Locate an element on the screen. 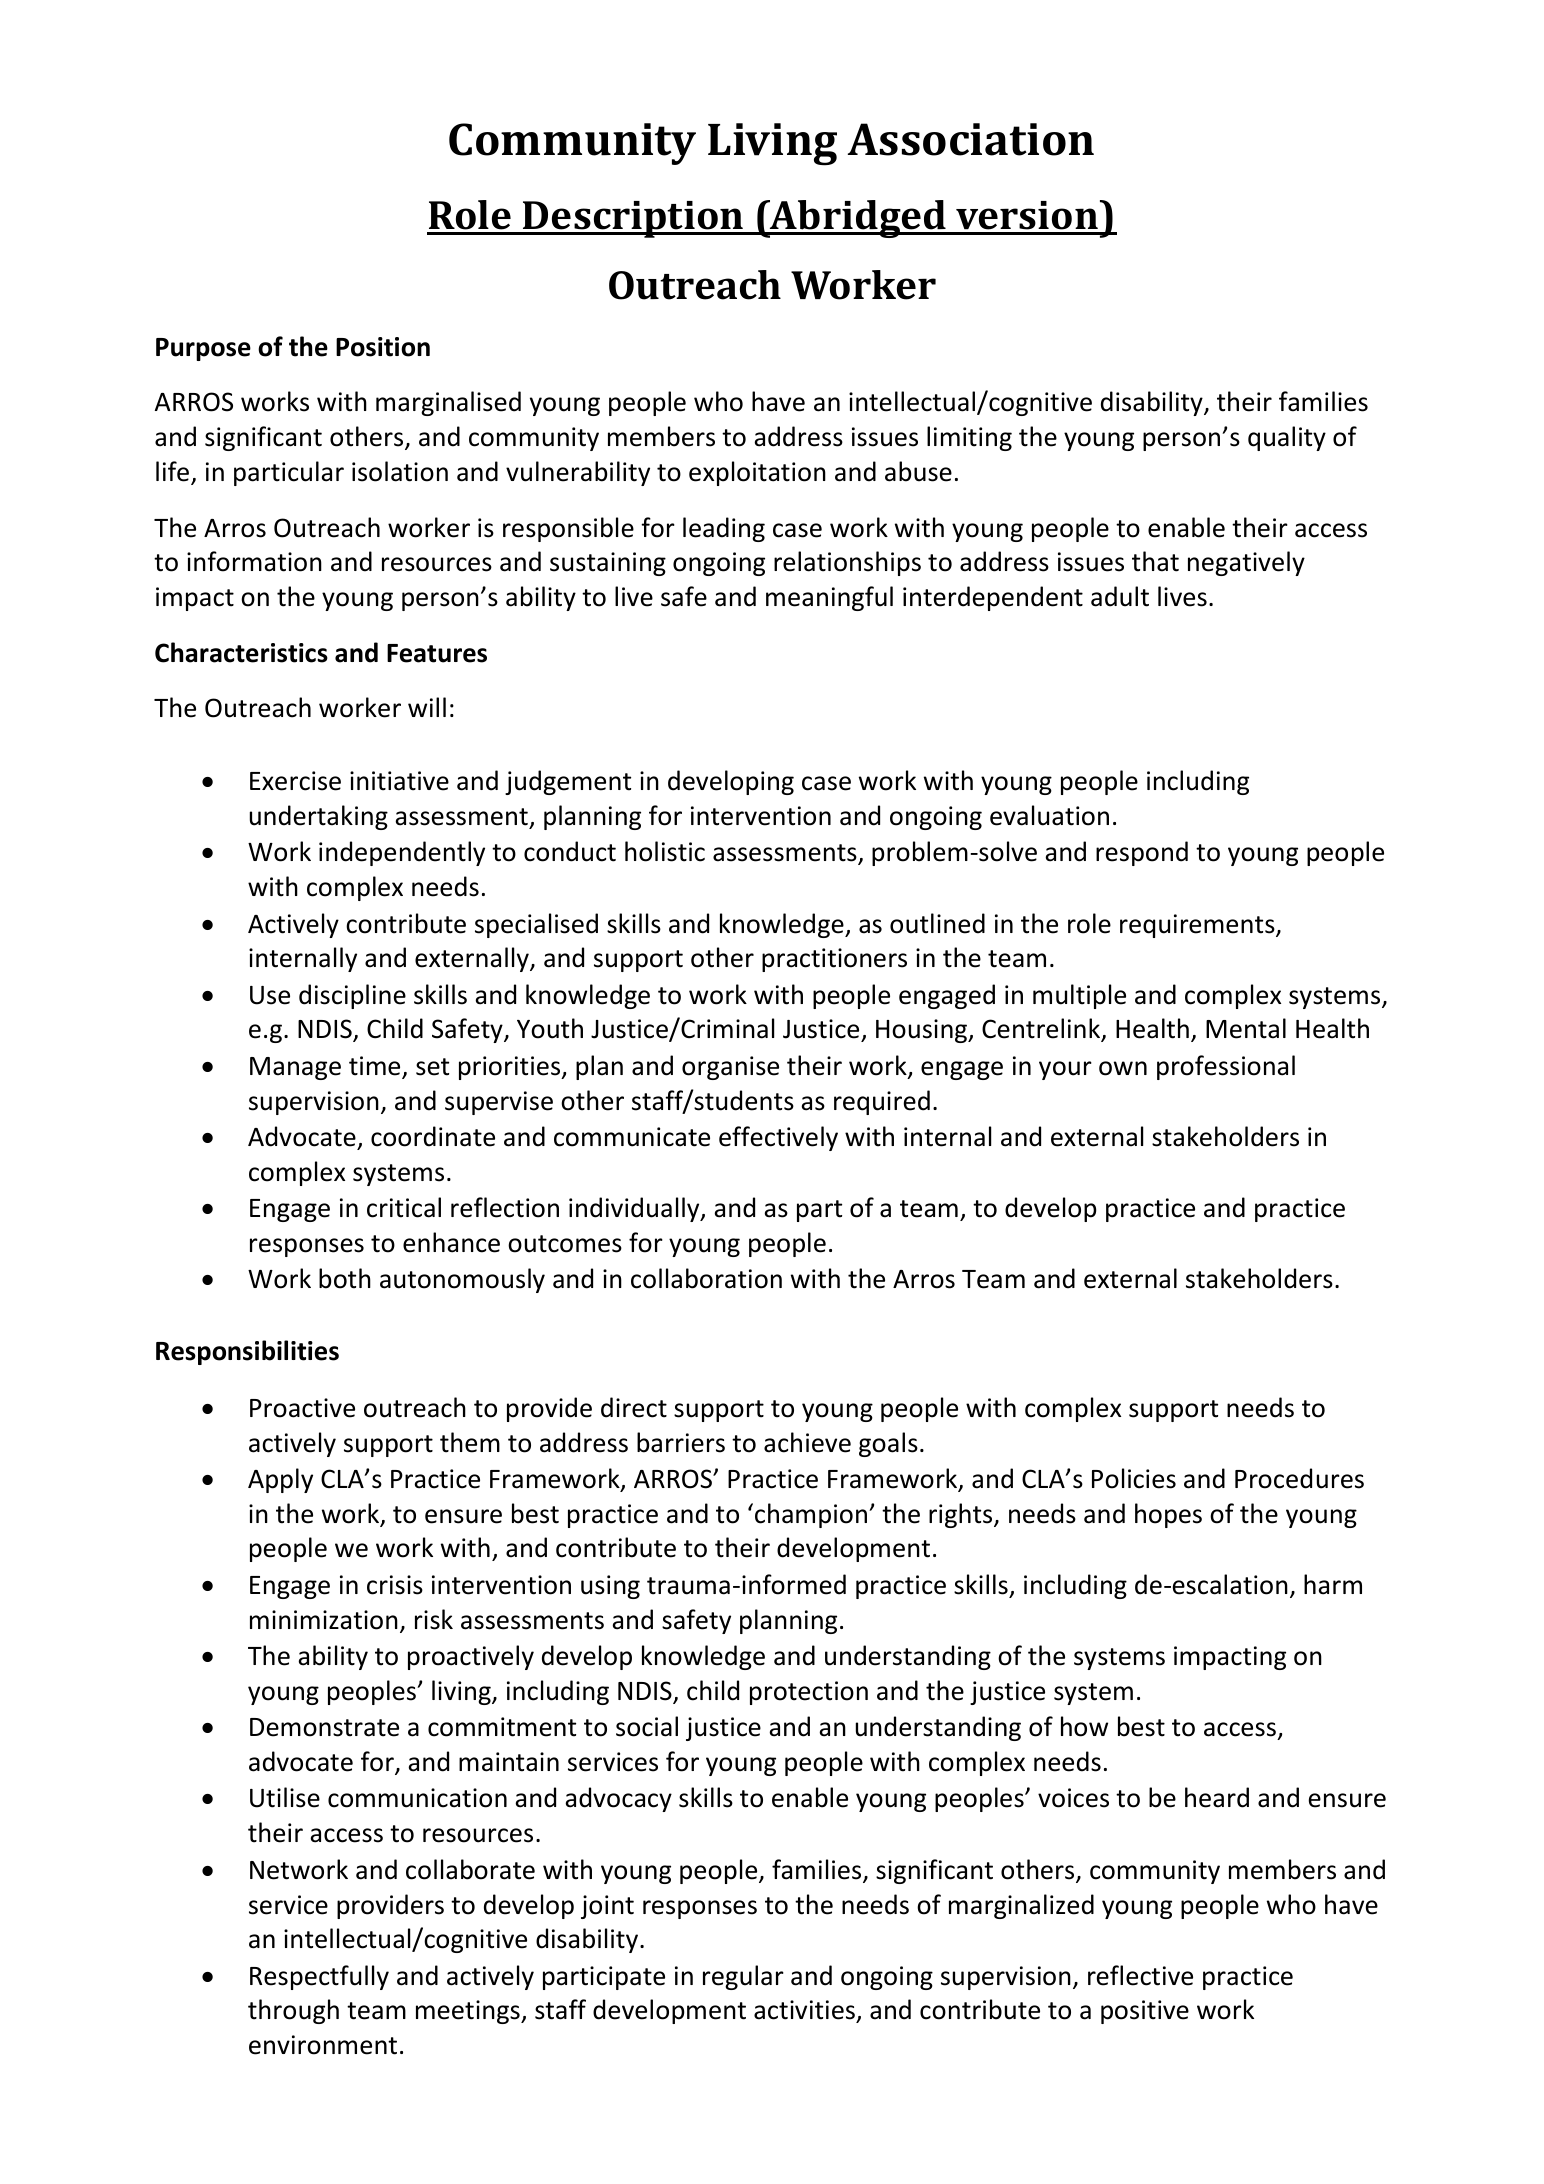 The height and width of the screenshot is (2184, 1544). organise is located at coordinates (730, 1068).
